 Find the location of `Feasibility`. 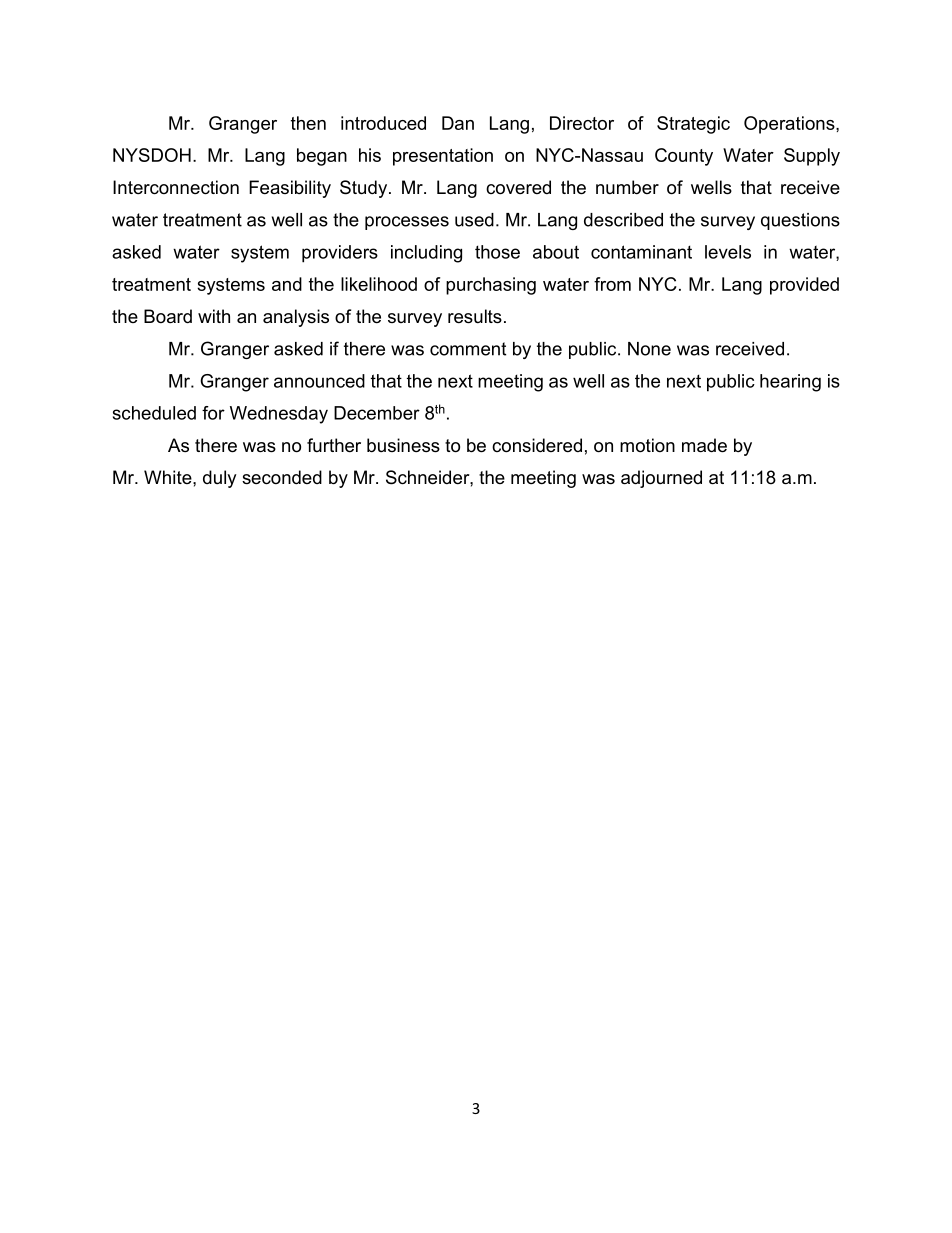

Feasibility is located at coordinates (290, 189).
